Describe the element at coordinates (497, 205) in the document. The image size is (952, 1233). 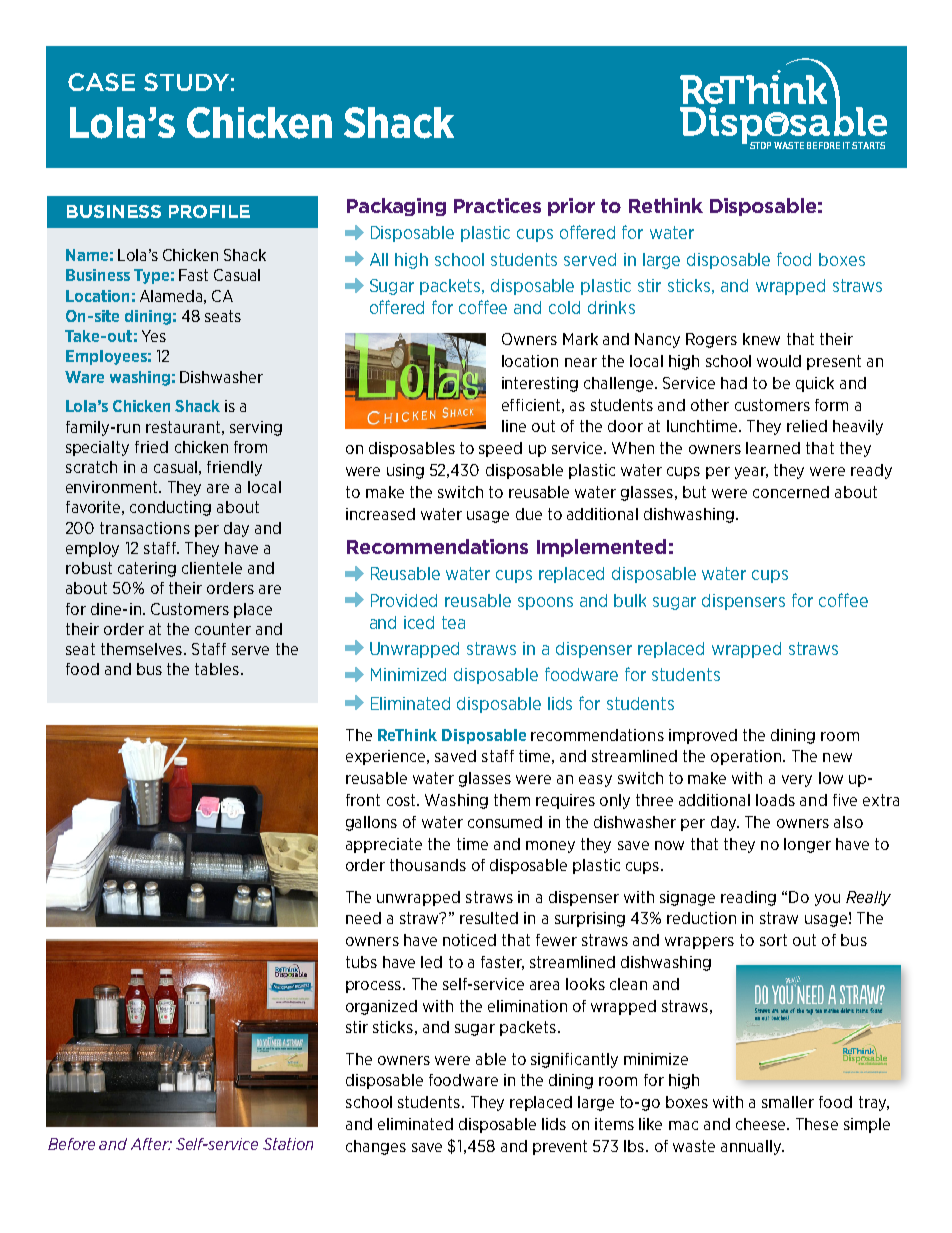
I see `Practices` at that location.
